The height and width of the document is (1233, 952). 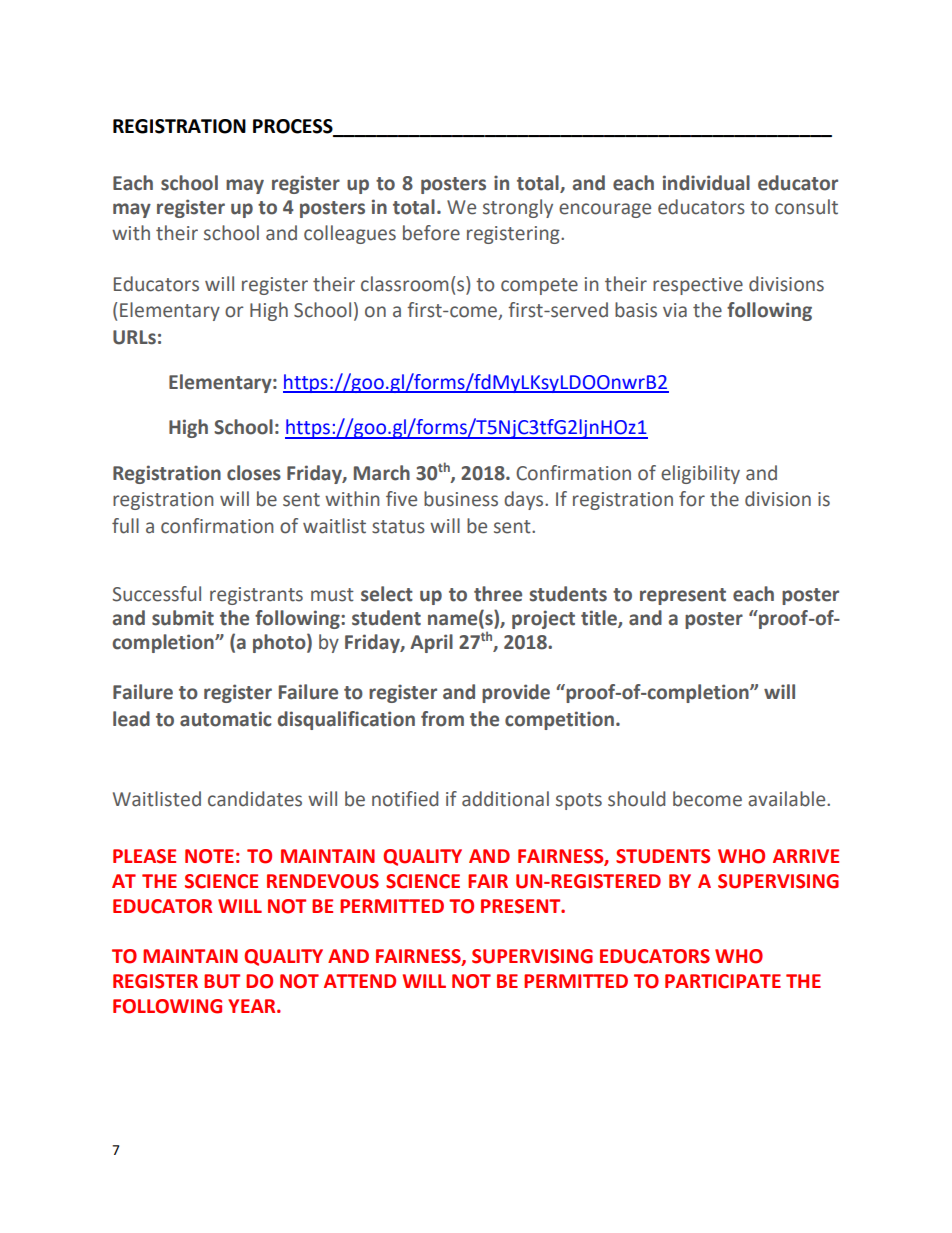 I want to click on closes, so click(x=254, y=473).
